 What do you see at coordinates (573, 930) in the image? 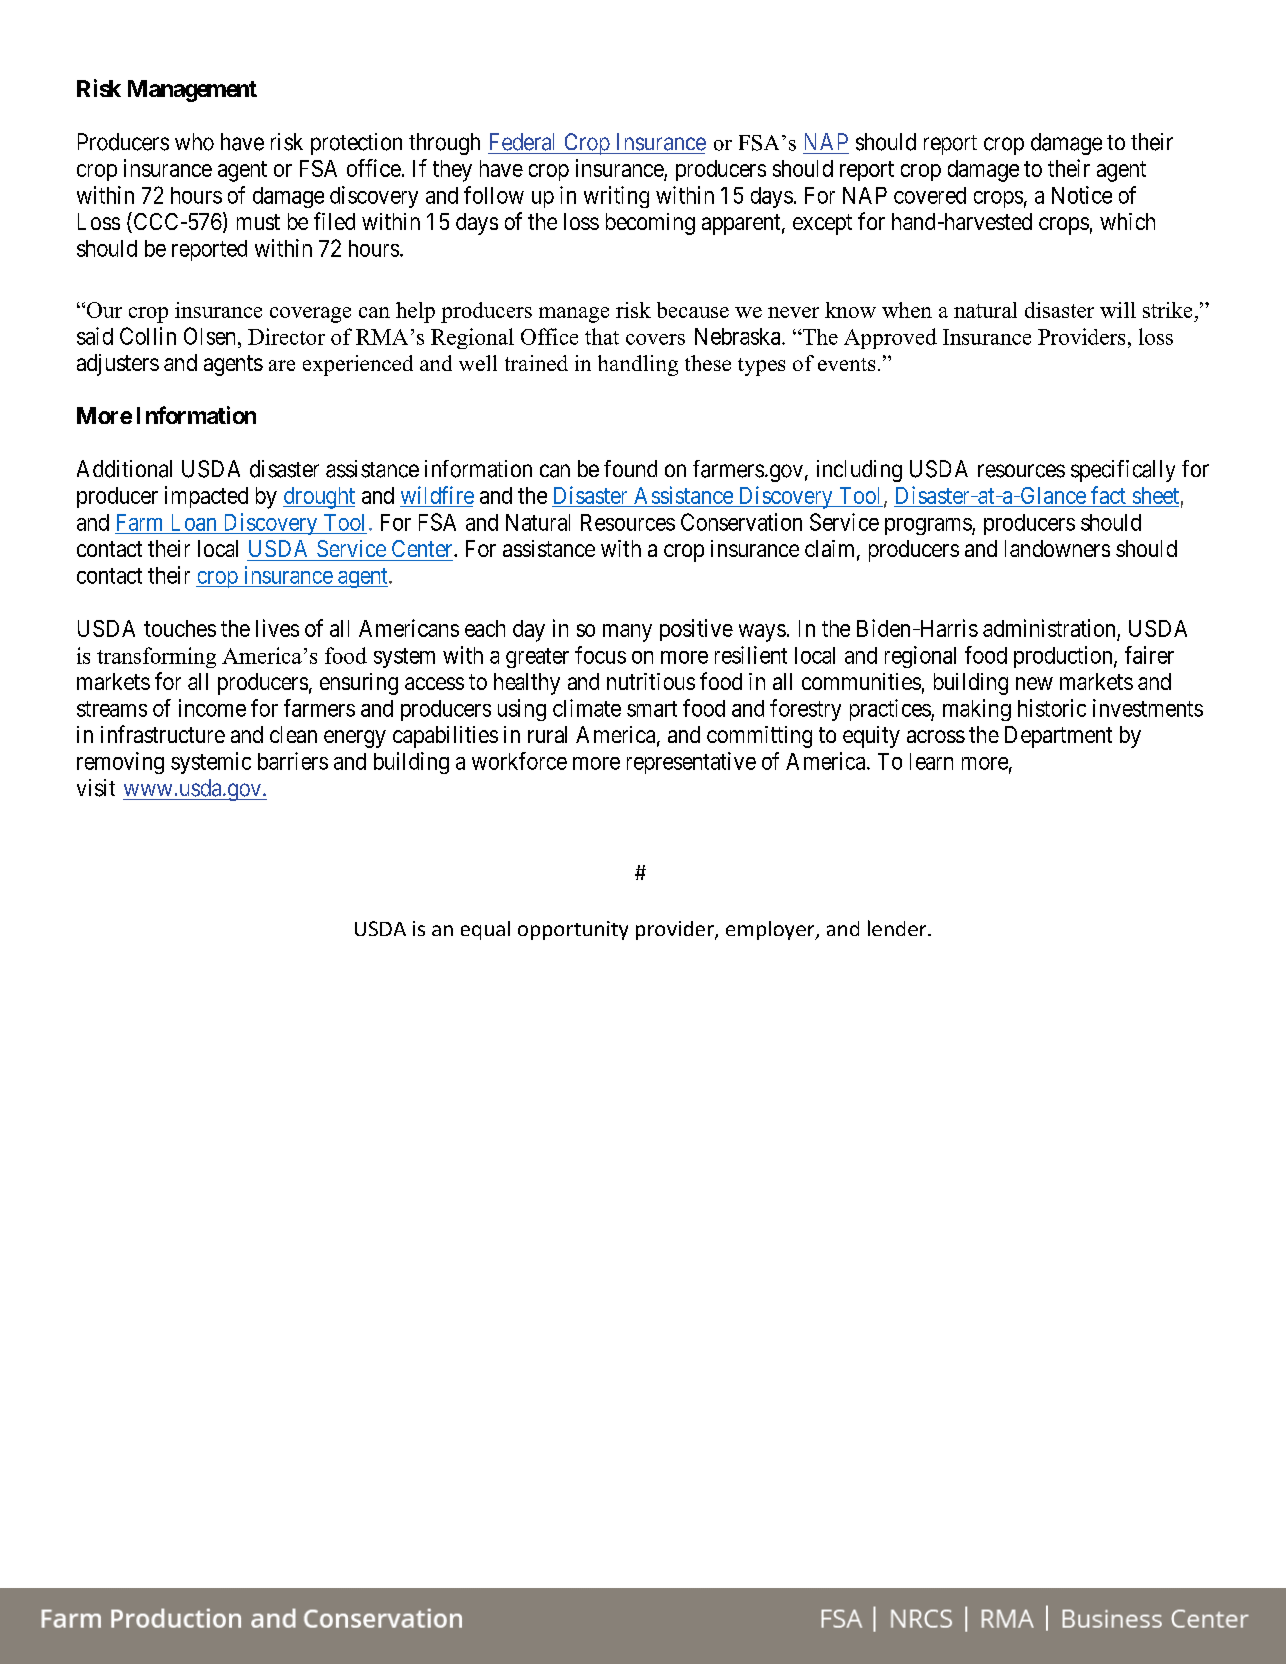
I see `opportunity` at bounding box center [573, 930].
